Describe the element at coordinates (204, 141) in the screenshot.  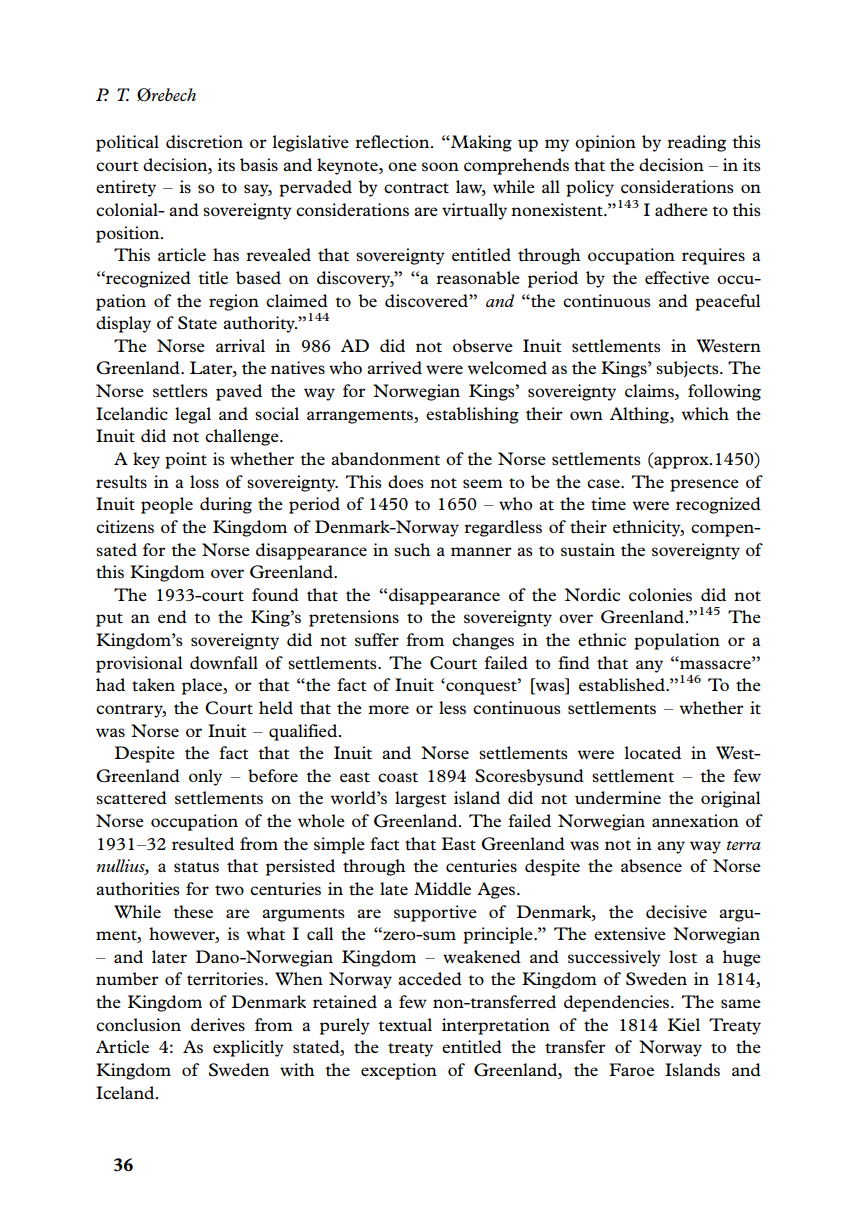
I see `discretion` at that location.
